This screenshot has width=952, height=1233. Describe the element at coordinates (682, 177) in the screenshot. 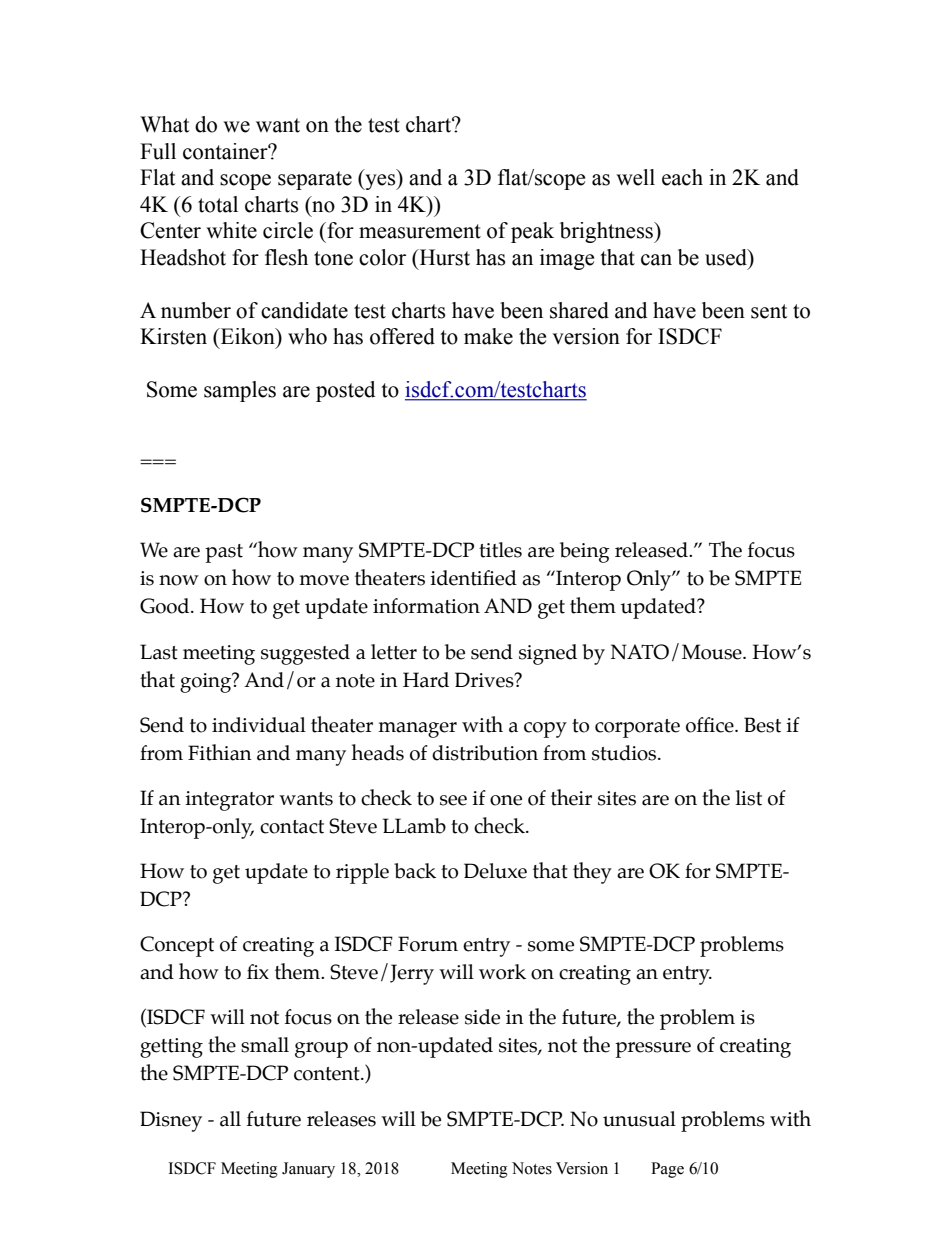

I see `each` at that location.
